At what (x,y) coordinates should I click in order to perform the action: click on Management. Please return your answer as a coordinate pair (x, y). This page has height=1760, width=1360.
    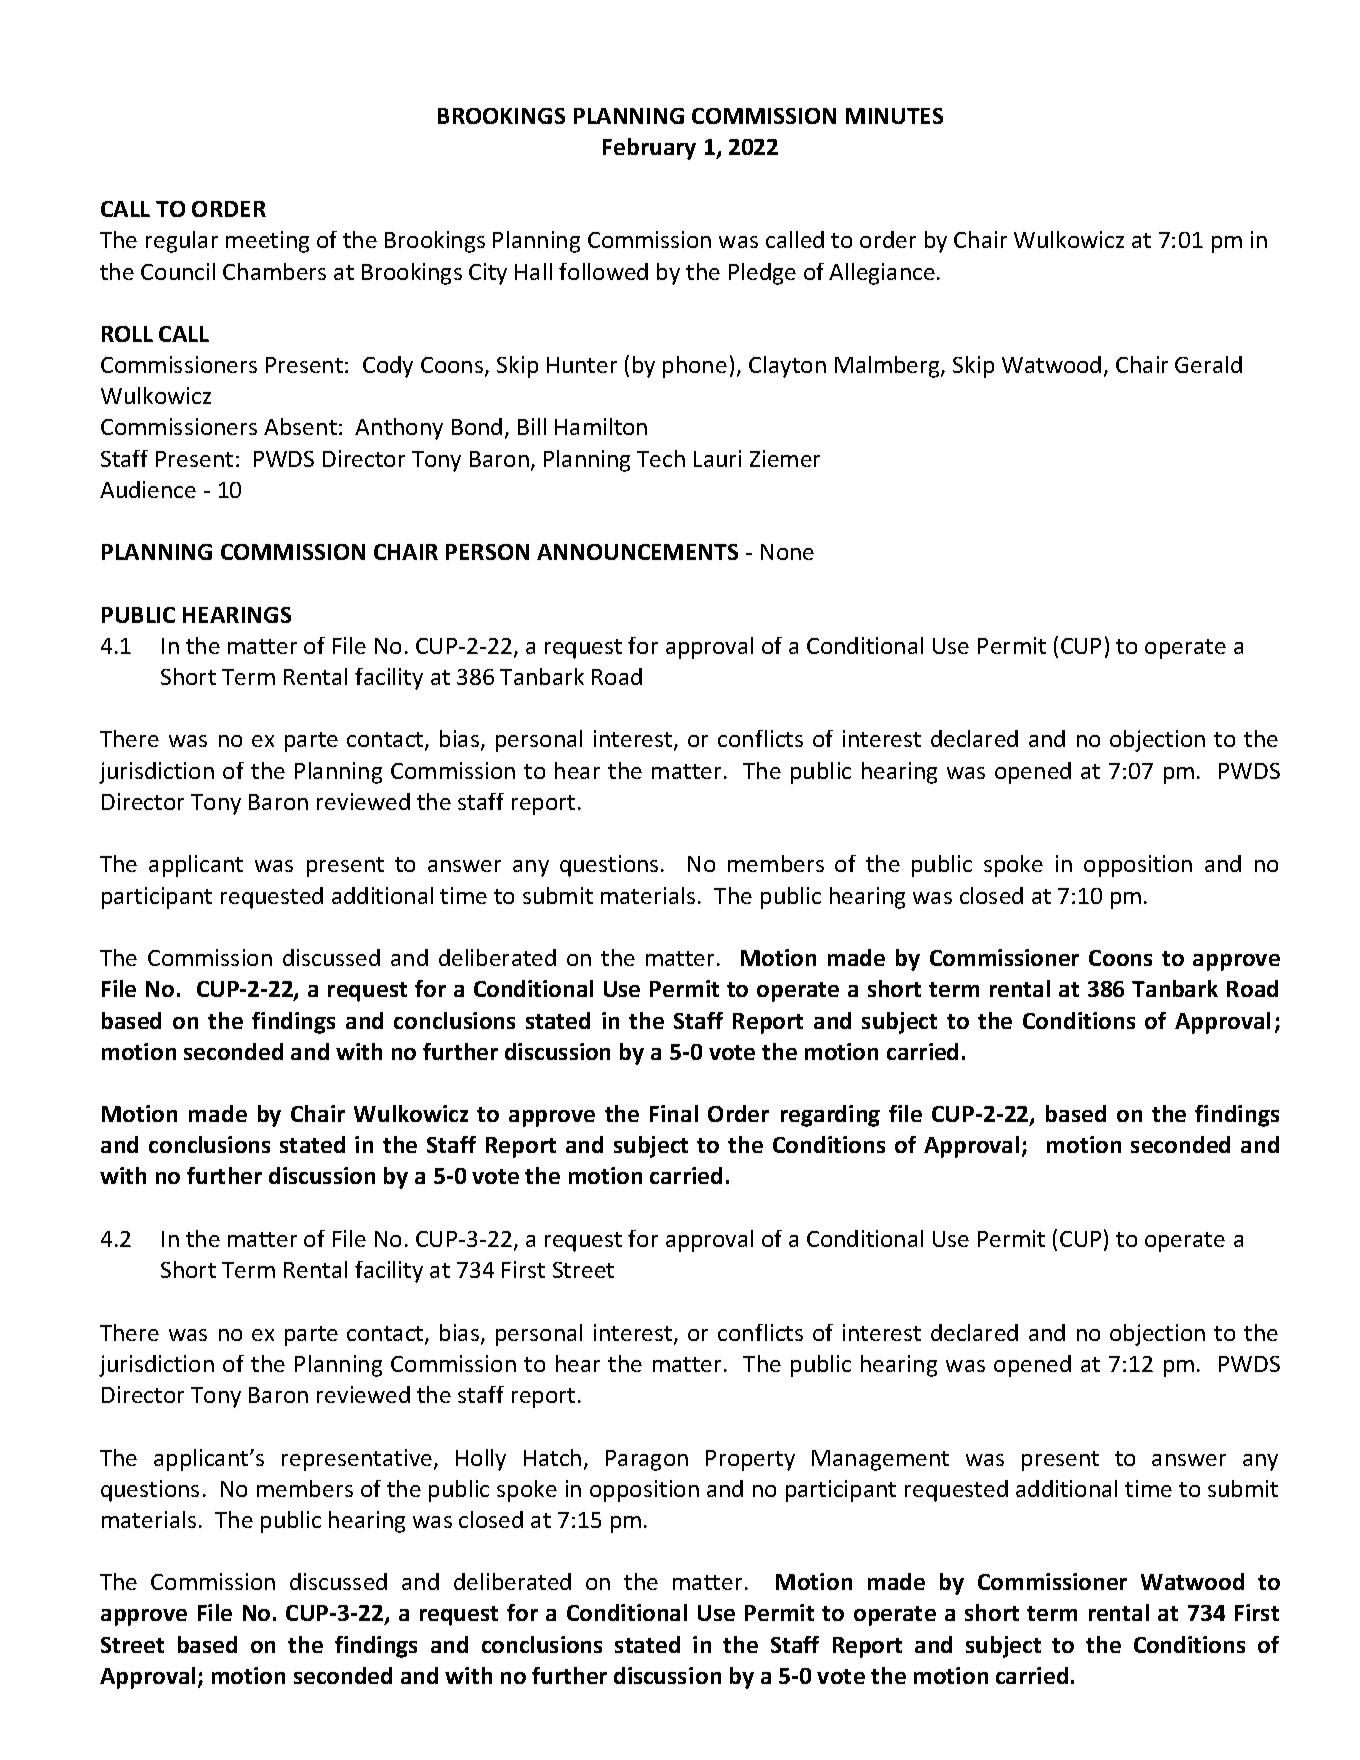
    Looking at the image, I should click on (880, 1460).
